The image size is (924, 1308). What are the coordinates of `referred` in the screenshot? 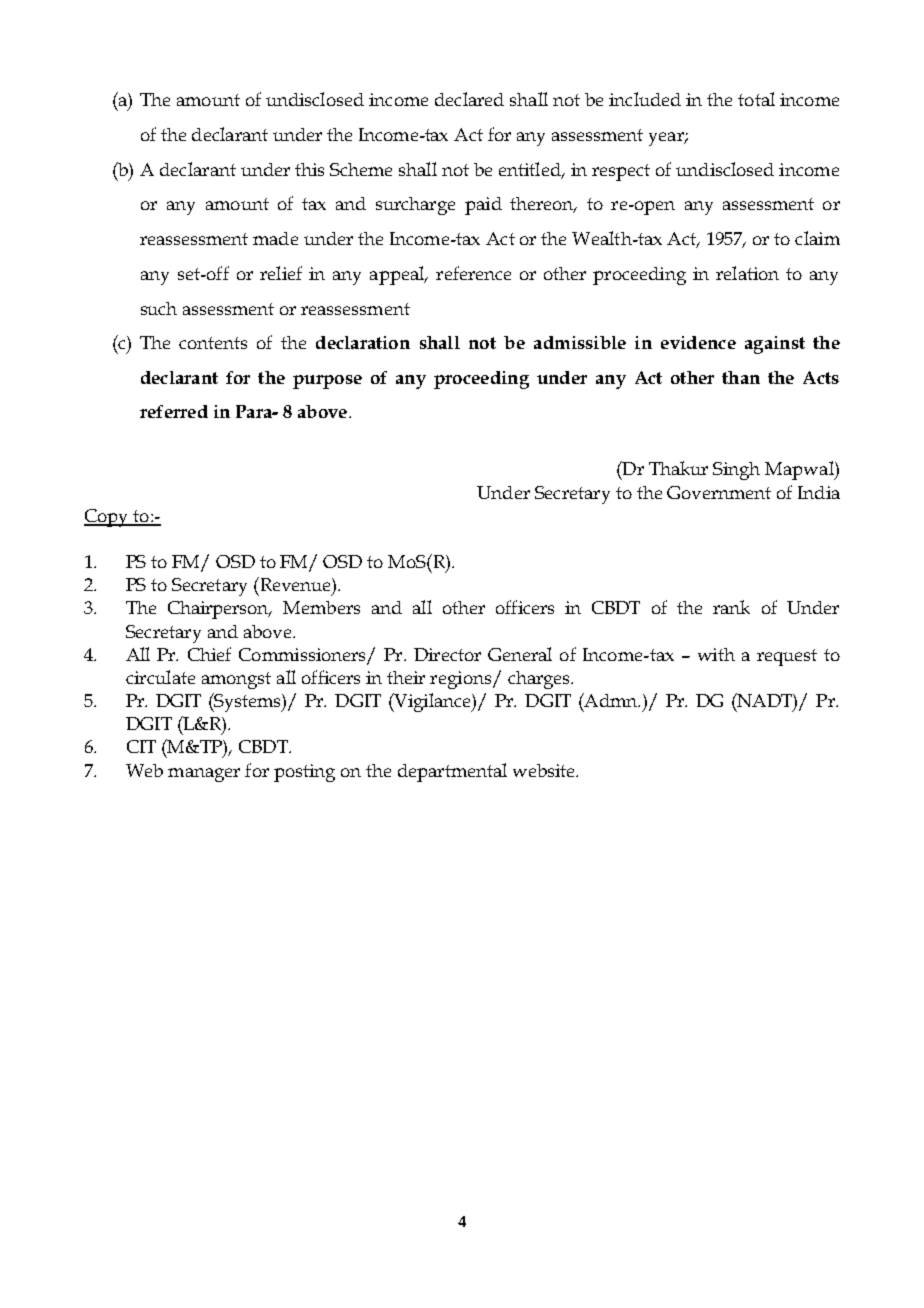 It's located at (174, 411).
